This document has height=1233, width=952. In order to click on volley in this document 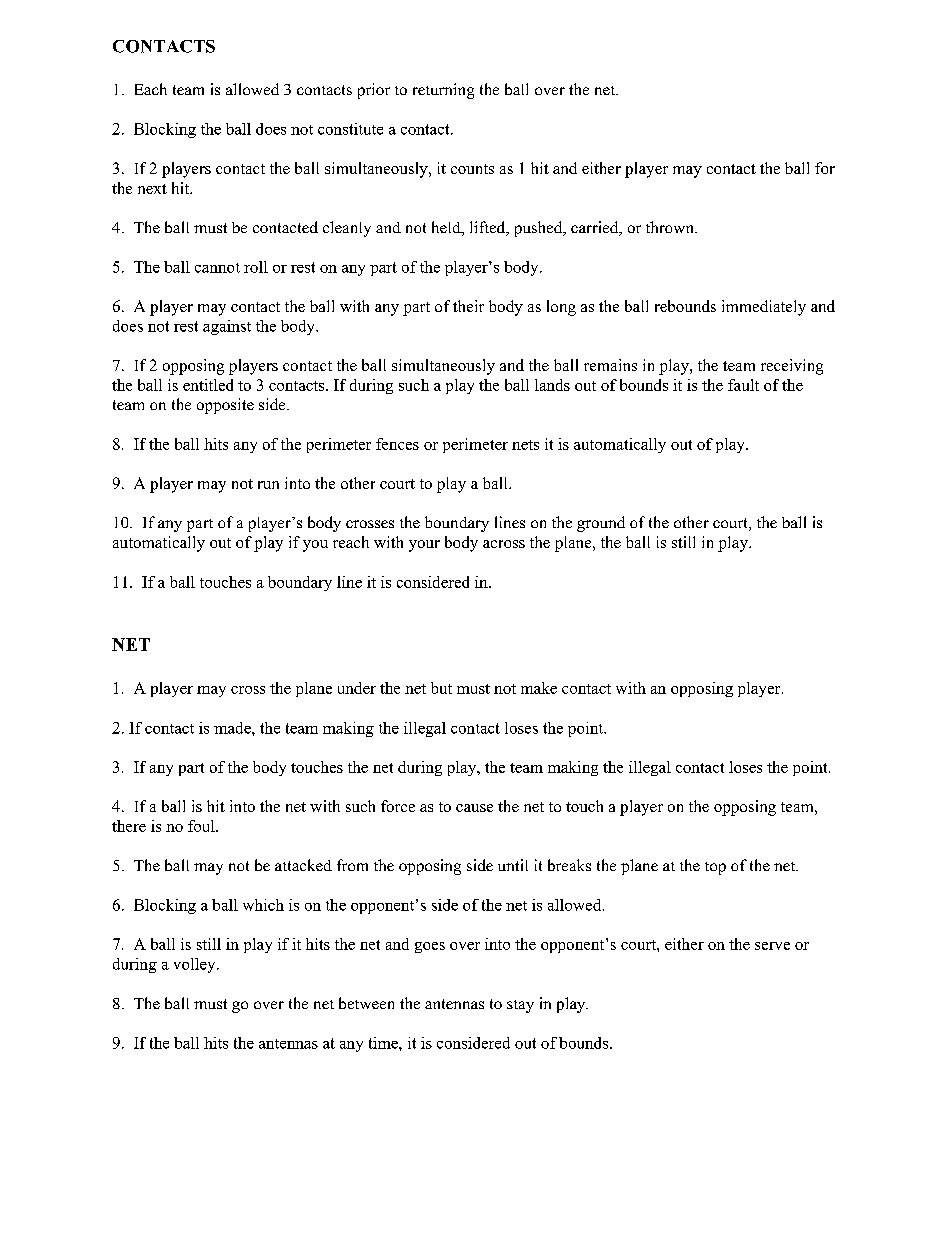, I will do `click(196, 965)`.
